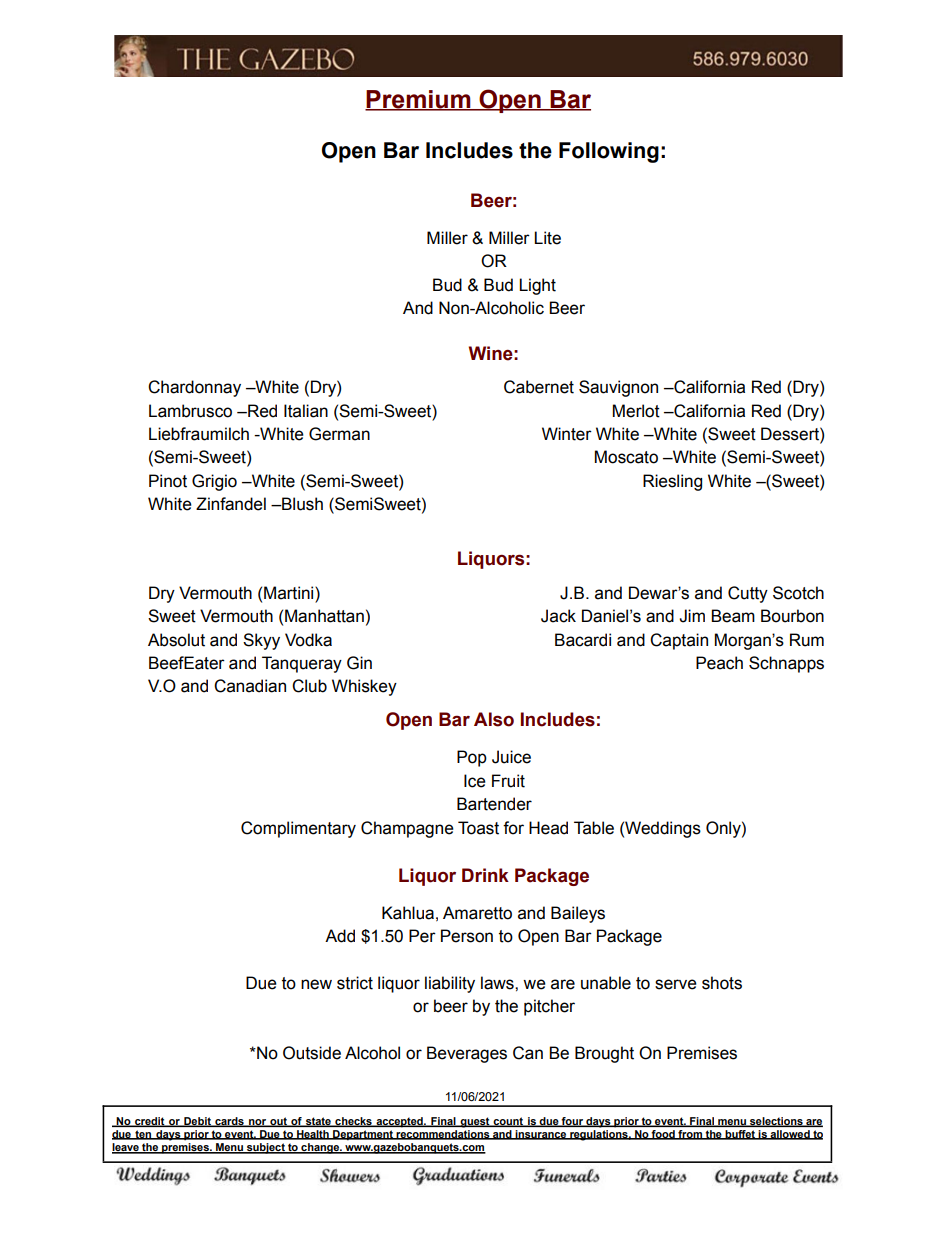 The image size is (952, 1233). Describe the element at coordinates (340, 936) in the screenshot. I see `Add` at that location.
